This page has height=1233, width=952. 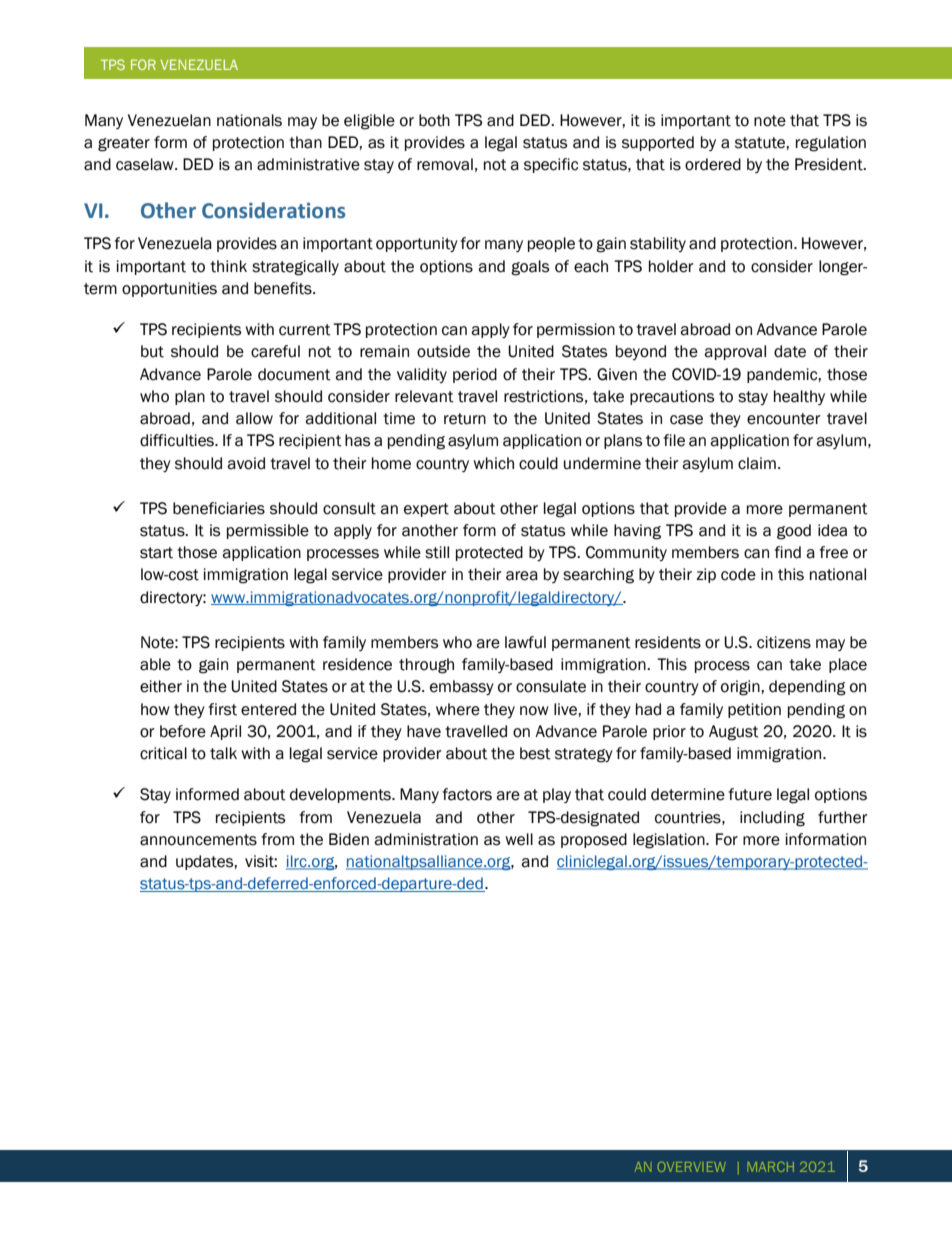 What do you see at coordinates (691, 1167) in the page?
I see `OVERVIEW` at bounding box center [691, 1167].
